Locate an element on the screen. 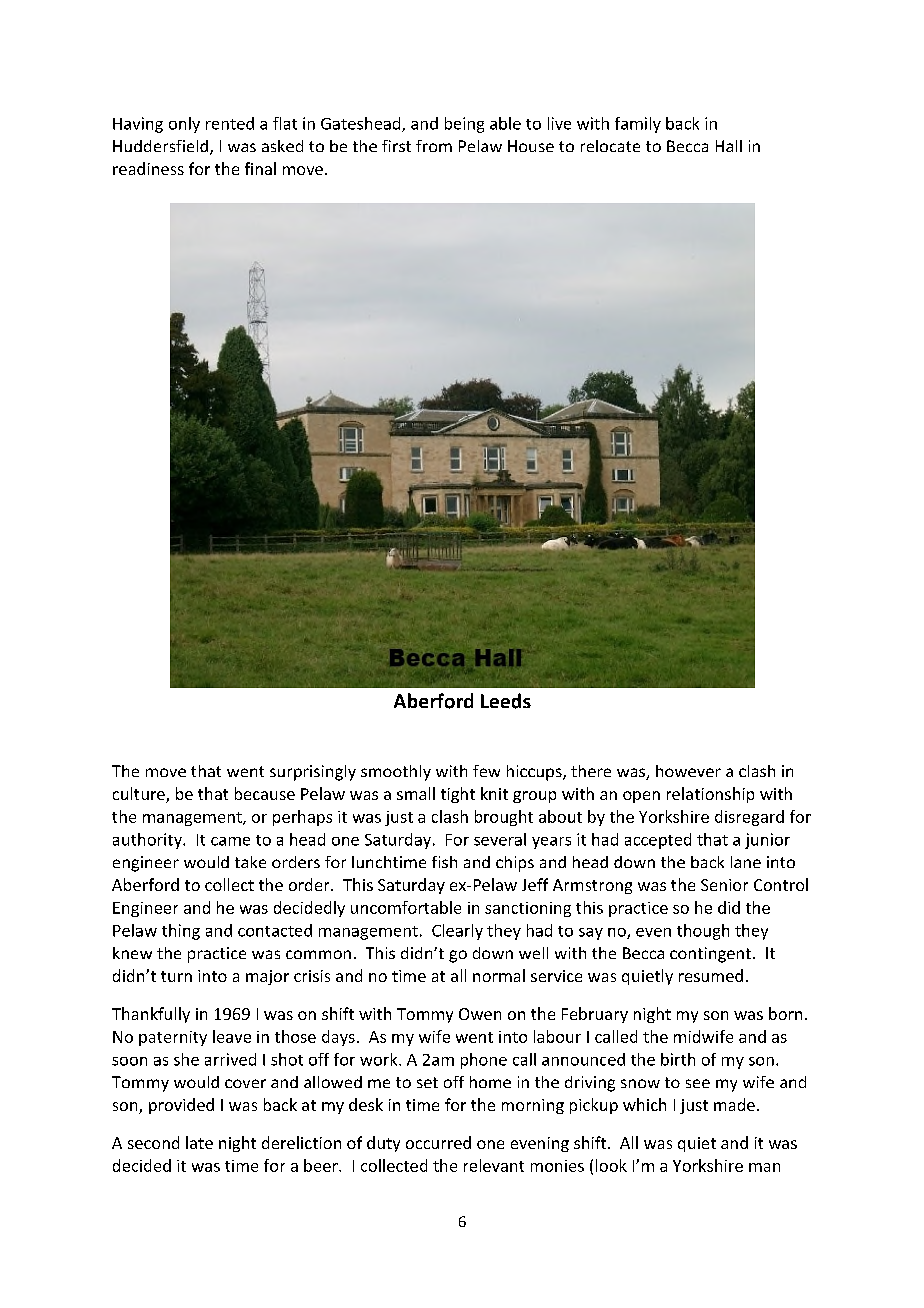 The width and height of the screenshot is (924, 1308). came is located at coordinates (230, 841).
